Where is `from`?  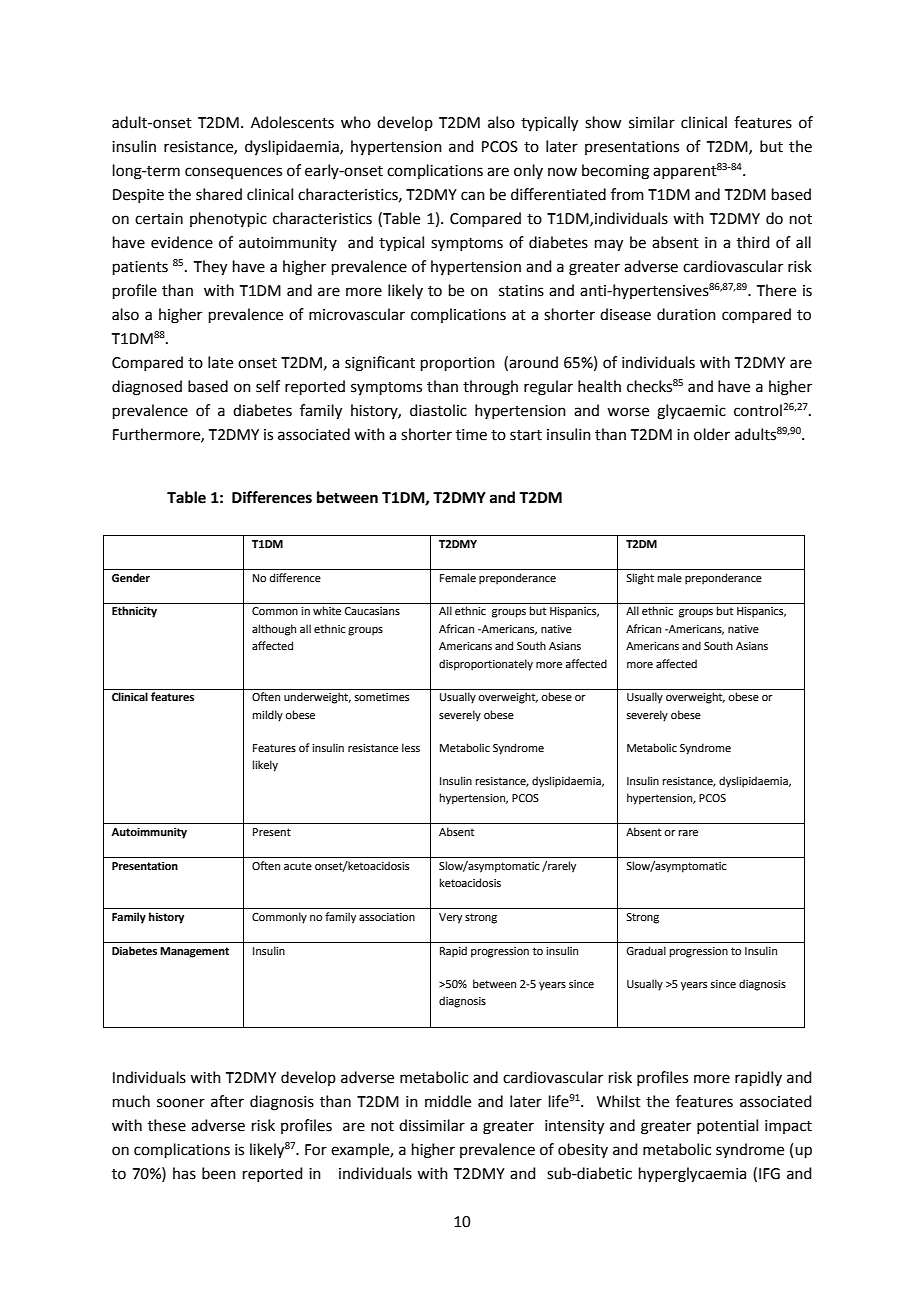 from is located at coordinates (627, 194).
